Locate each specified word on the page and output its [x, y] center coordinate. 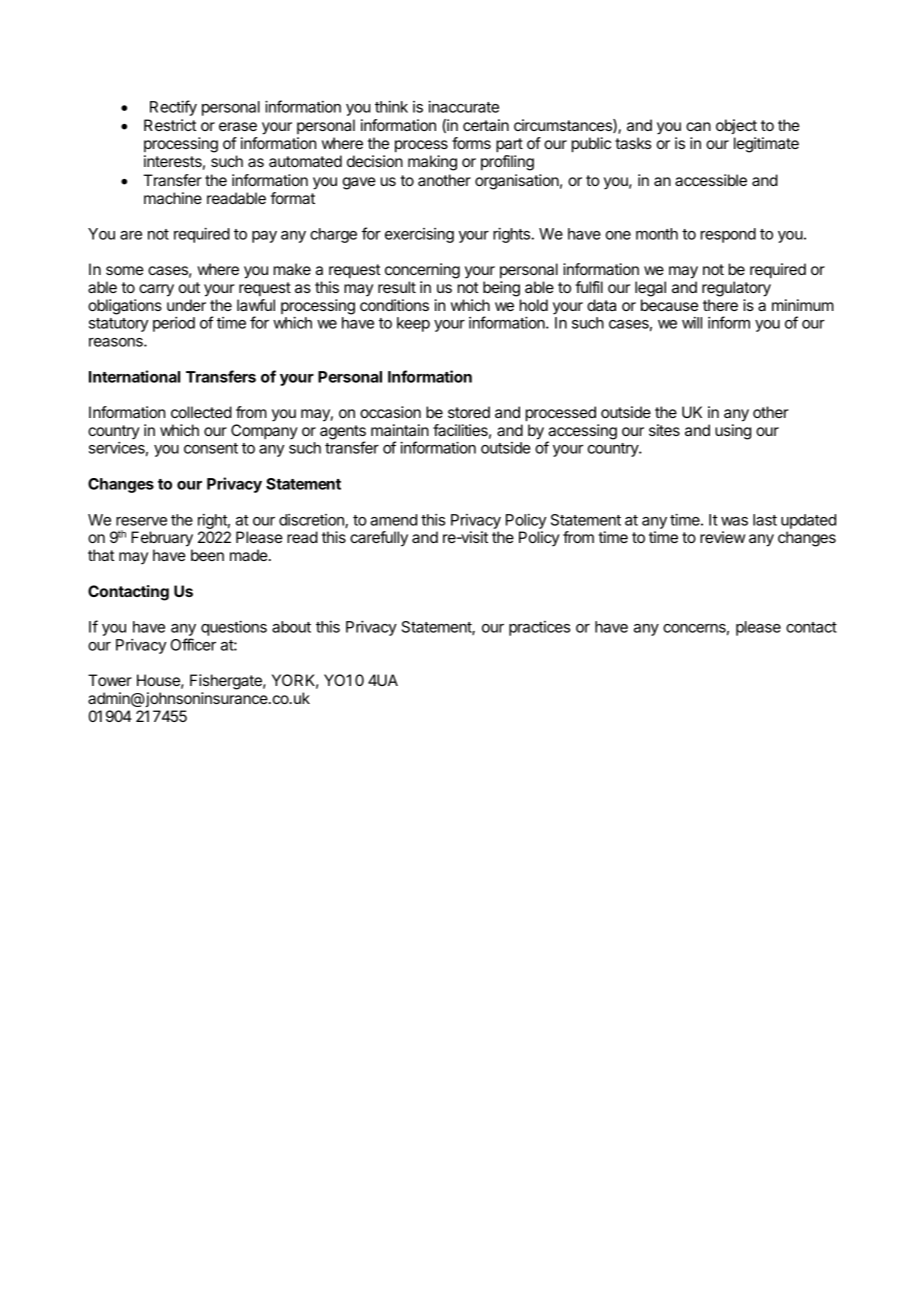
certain [486, 125]
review [722, 537]
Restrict [170, 125]
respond [728, 235]
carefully [379, 539]
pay [264, 237]
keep [413, 324]
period [174, 324]
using [733, 432]
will [692, 323]
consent [211, 448]
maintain [400, 430]
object [736, 126]
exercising [419, 235]
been [207, 555]
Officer [193, 644]
